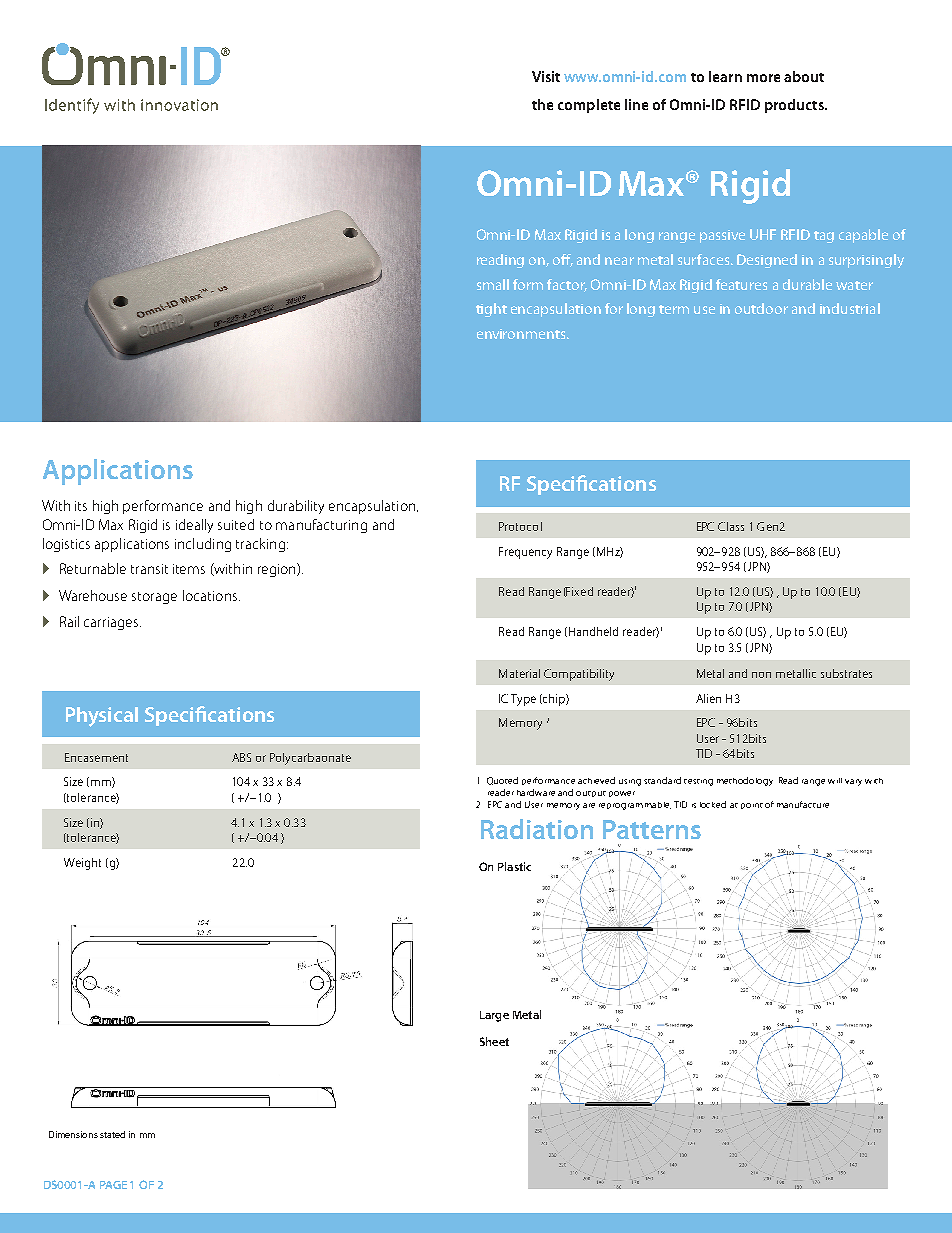  What do you see at coordinates (795, 106) in the document?
I see `products` at bounding box center [795, 106].
